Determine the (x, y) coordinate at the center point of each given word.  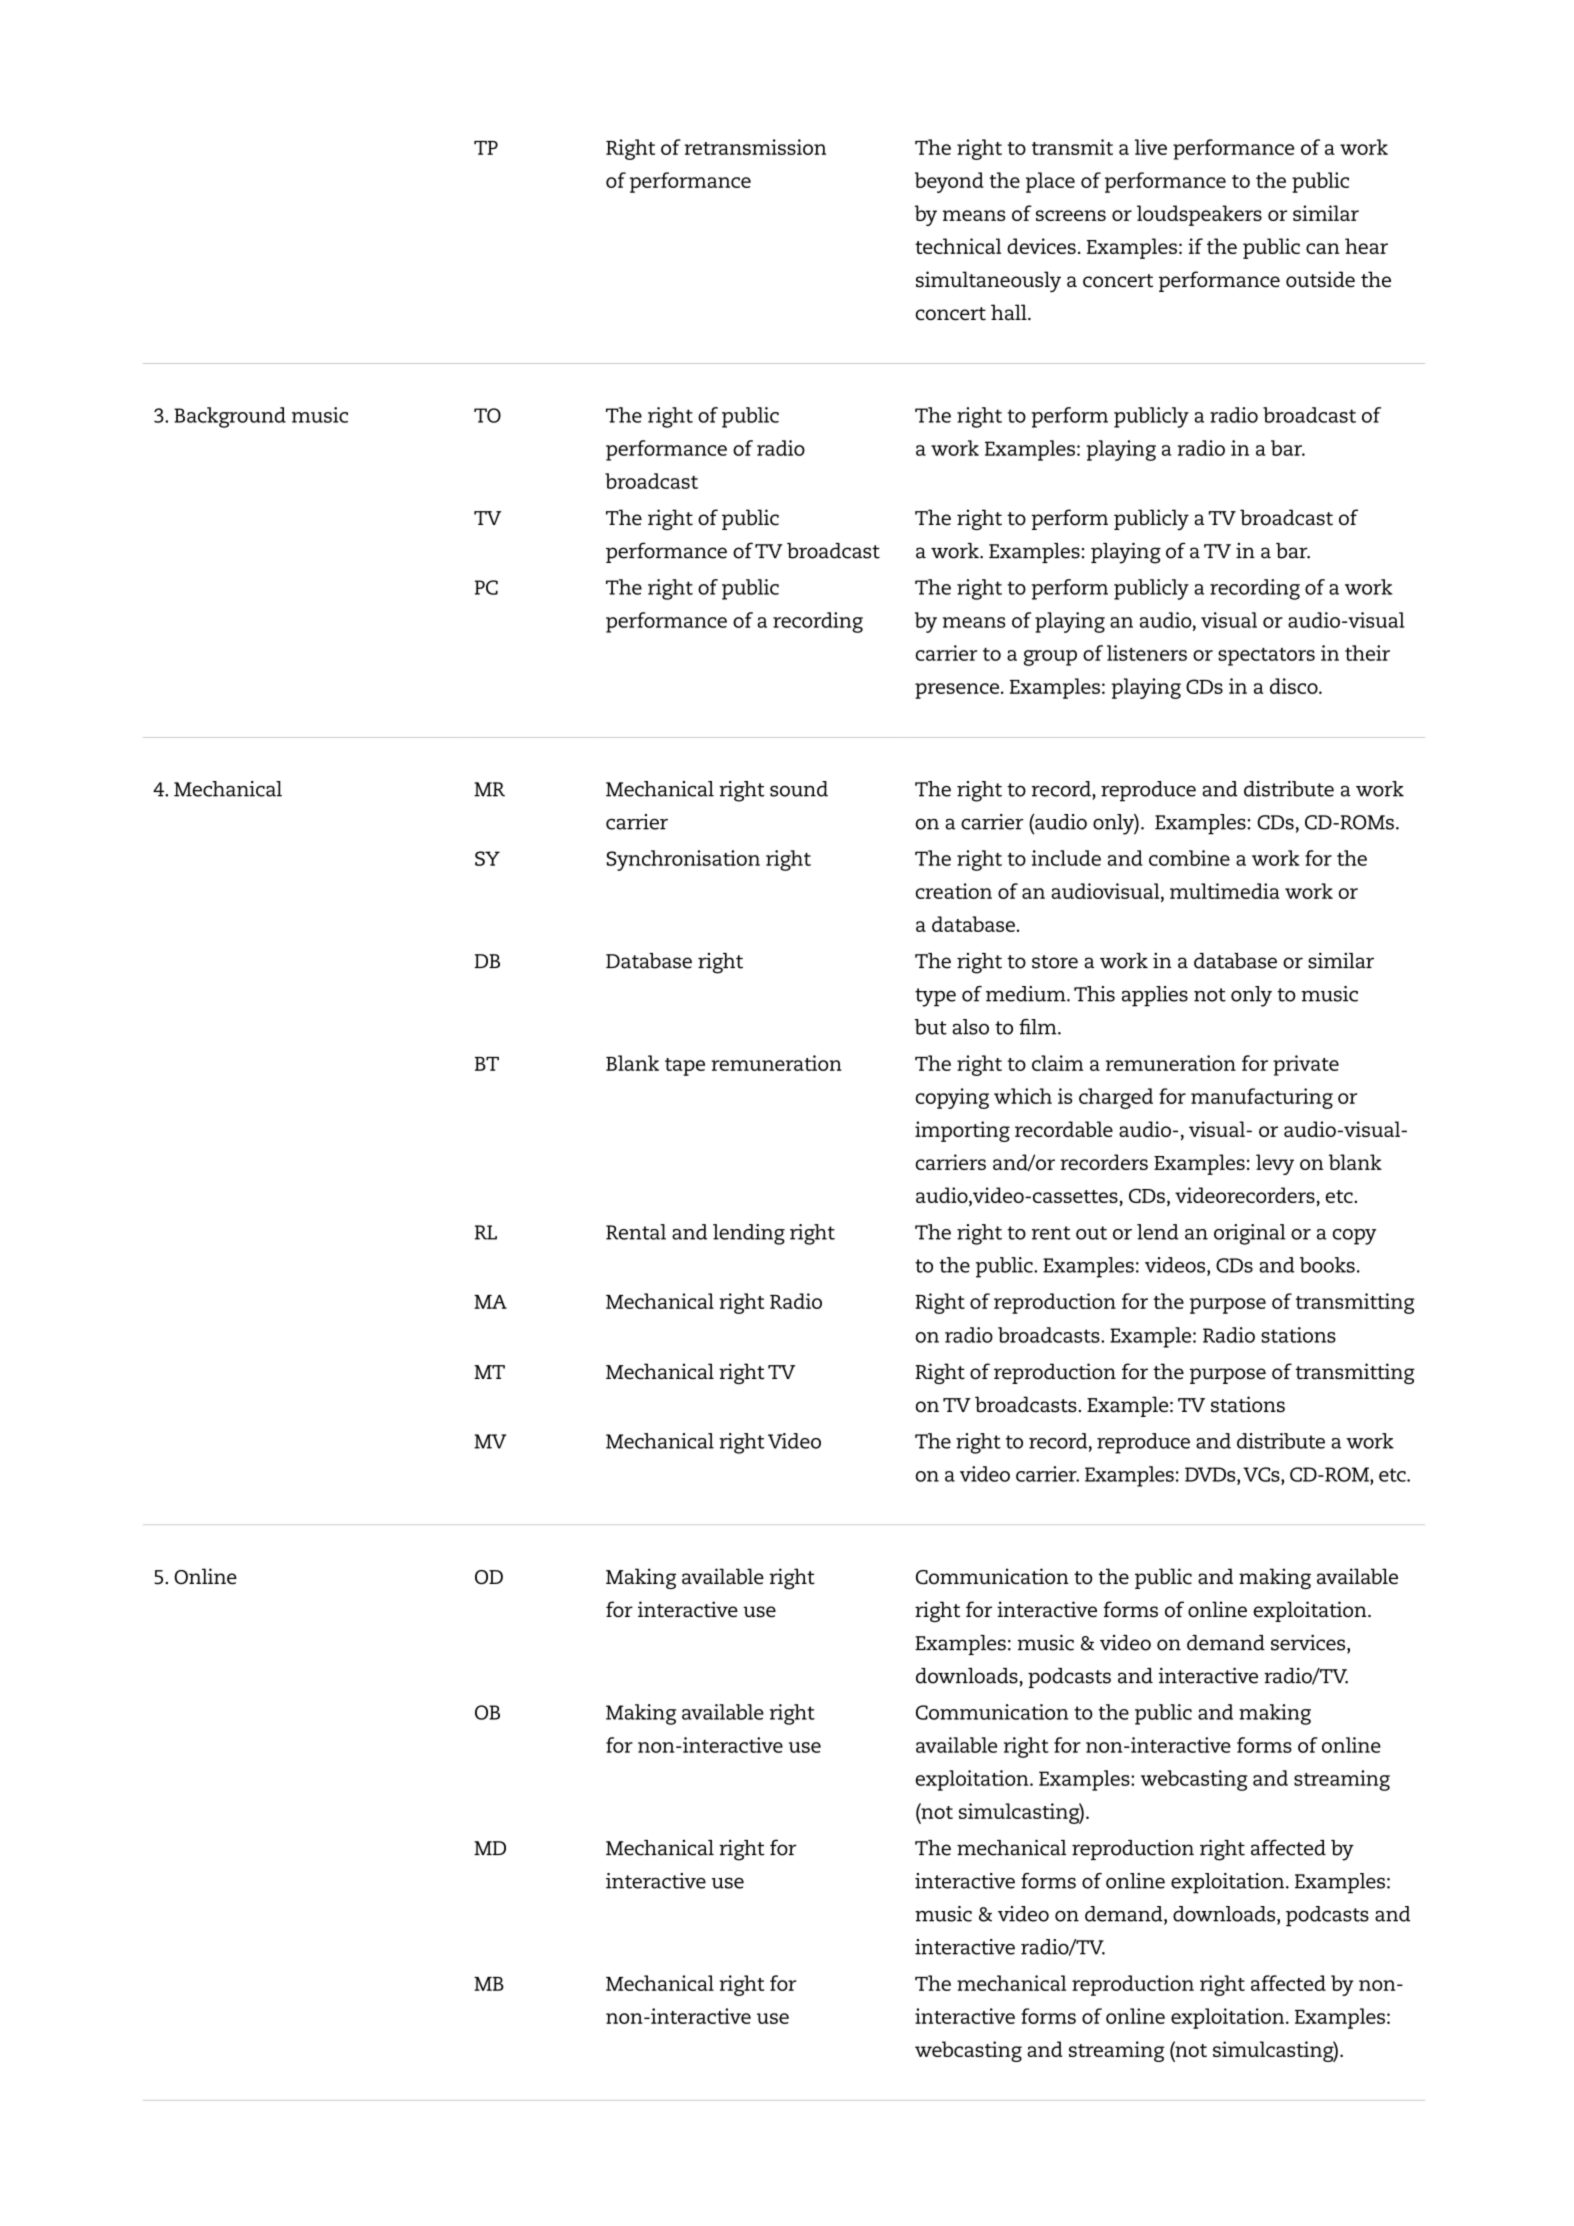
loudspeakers (1199, 215)
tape (685, 1067)
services (1309, 1643)
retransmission (755, 147)
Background (230, 417)
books (1327, 1265)
